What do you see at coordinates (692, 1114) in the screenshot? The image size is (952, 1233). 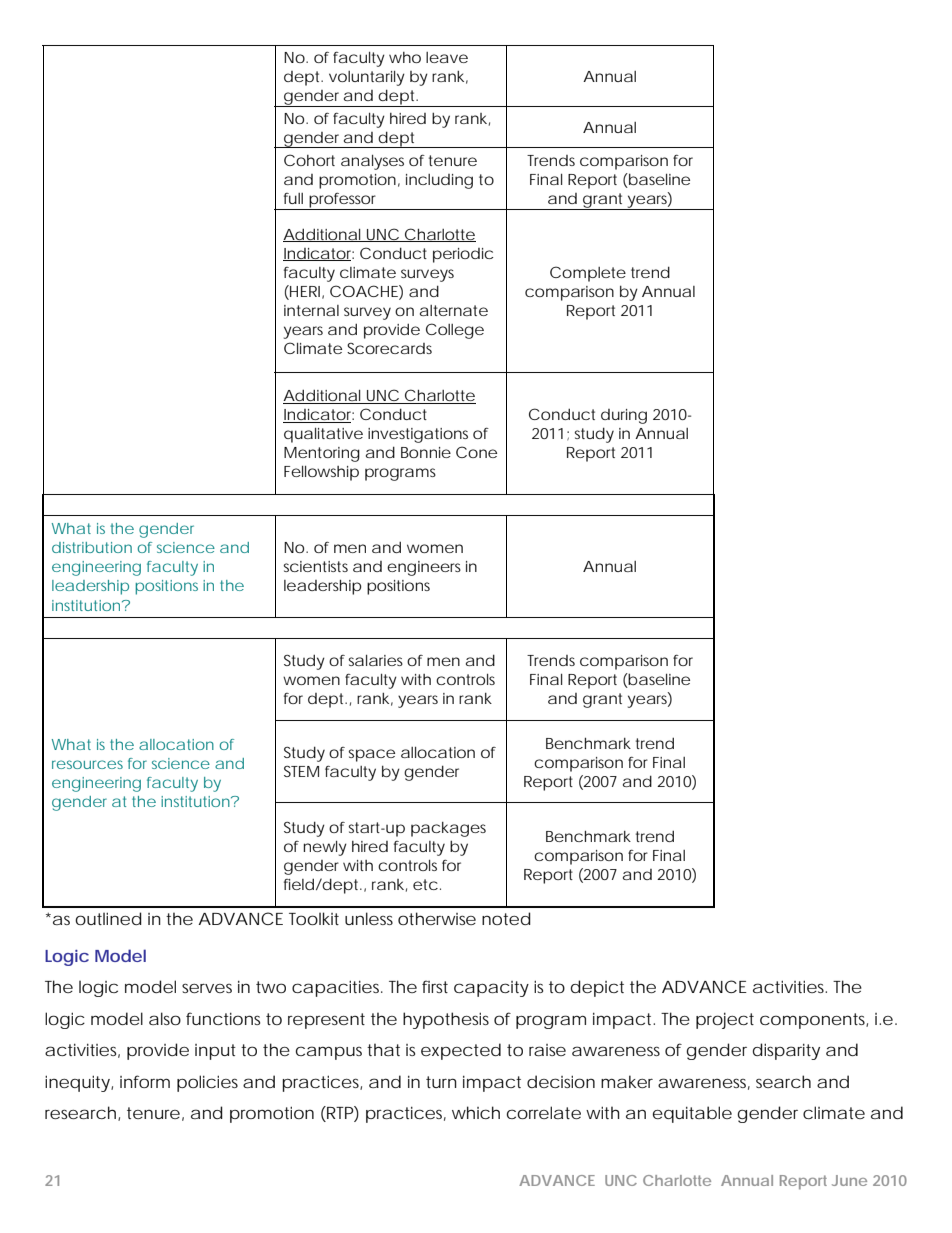 I see `equitable` at bounding box center [692, 1114].
